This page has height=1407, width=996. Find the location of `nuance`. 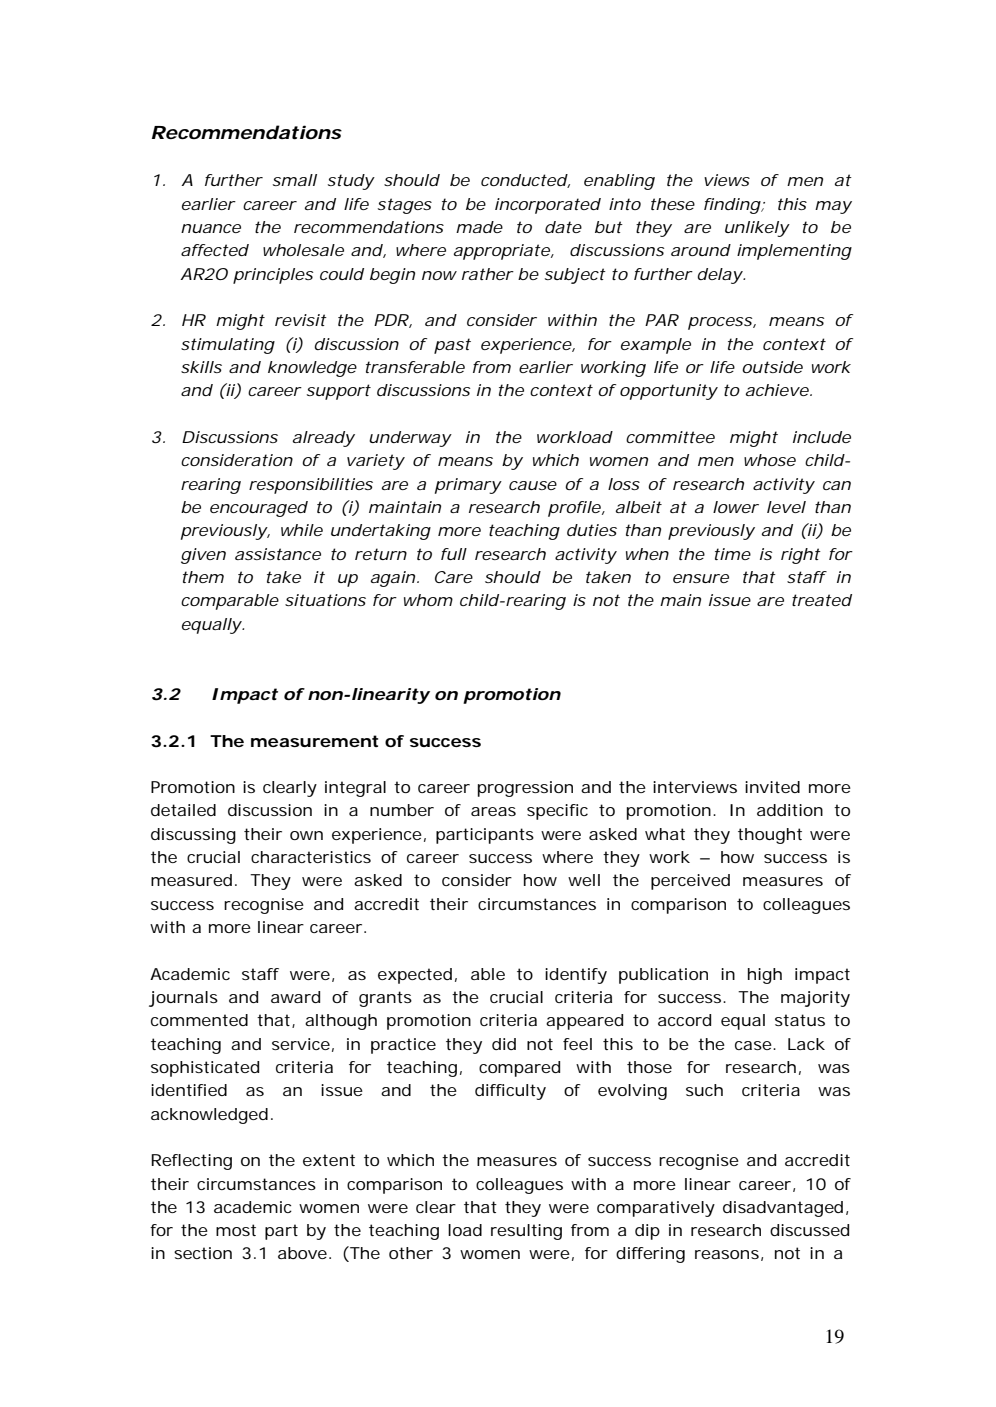

nuance is located at coordinates (211, 228).
